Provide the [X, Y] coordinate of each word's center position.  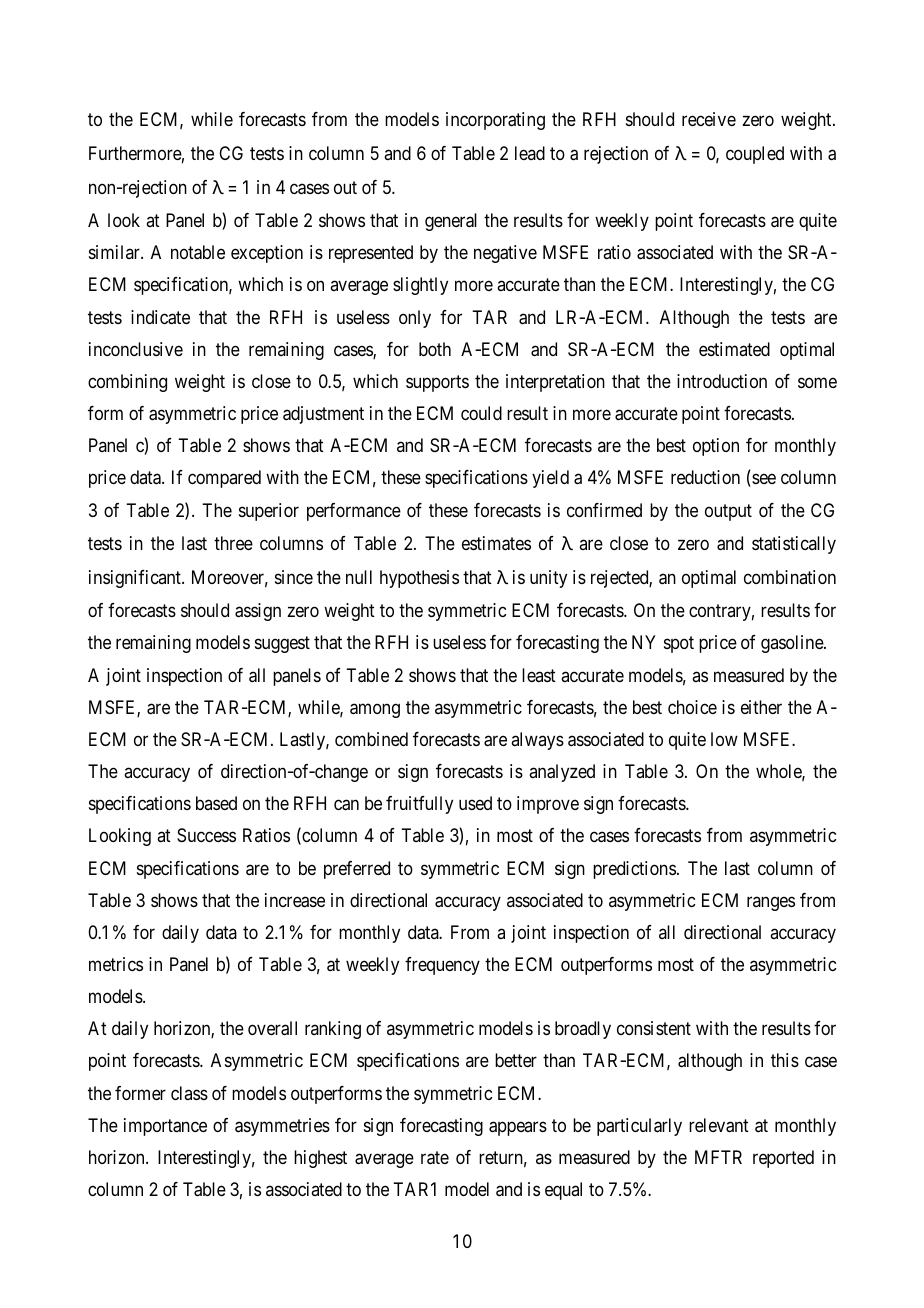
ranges [771, 903]
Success [206, 835]
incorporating [495, 121]
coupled [755, 155]
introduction [722, 381]
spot [679, 645]
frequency [442, 966]
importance [165, 1127]
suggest [282, 645]
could [481, 413]
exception [267, 254]
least [539, 675]
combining [127, 383]
